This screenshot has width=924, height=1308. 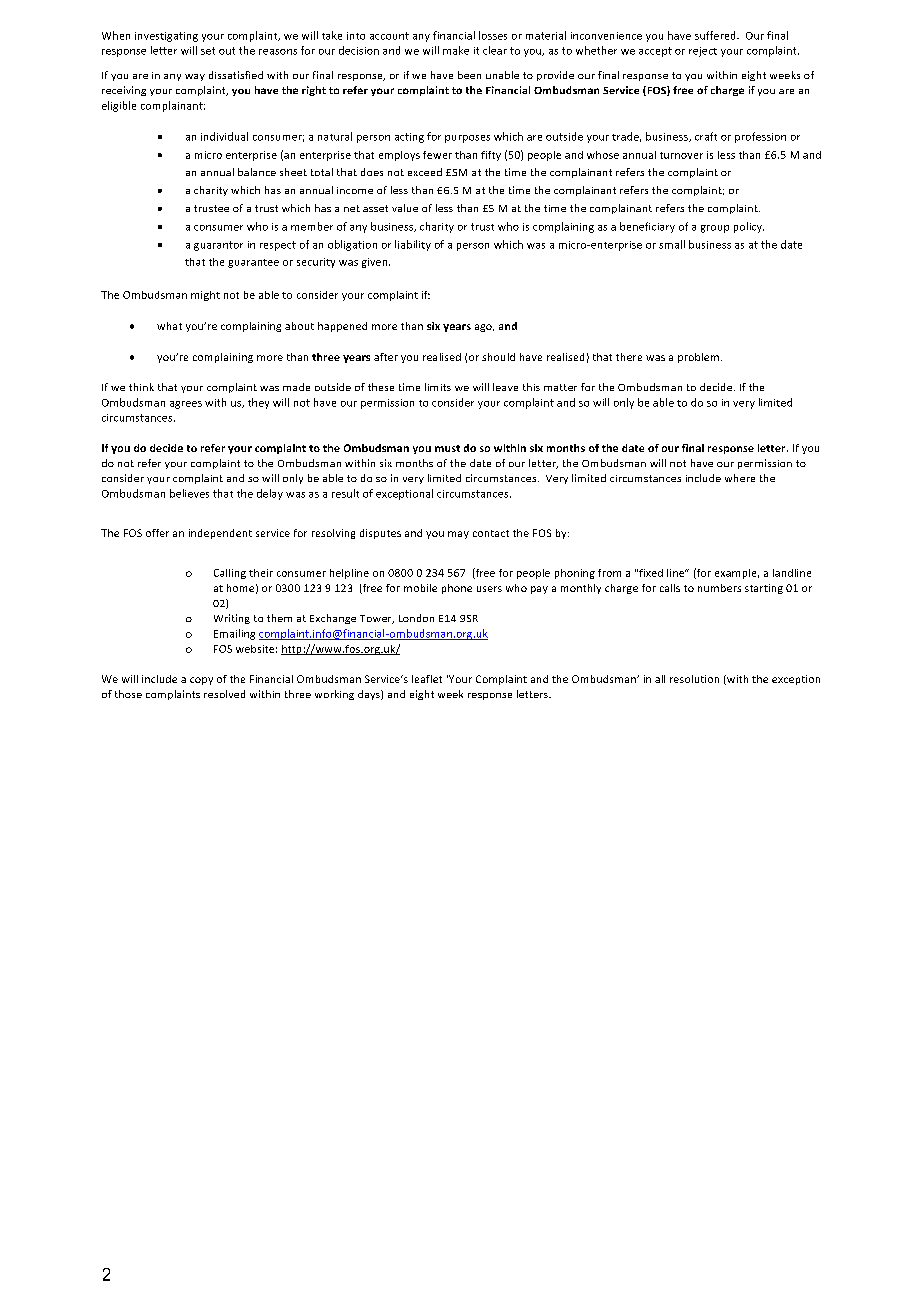 What do you see at coordinates (447, 448) in the screenshot?
I see `must` at bounding box center [447, 448].
